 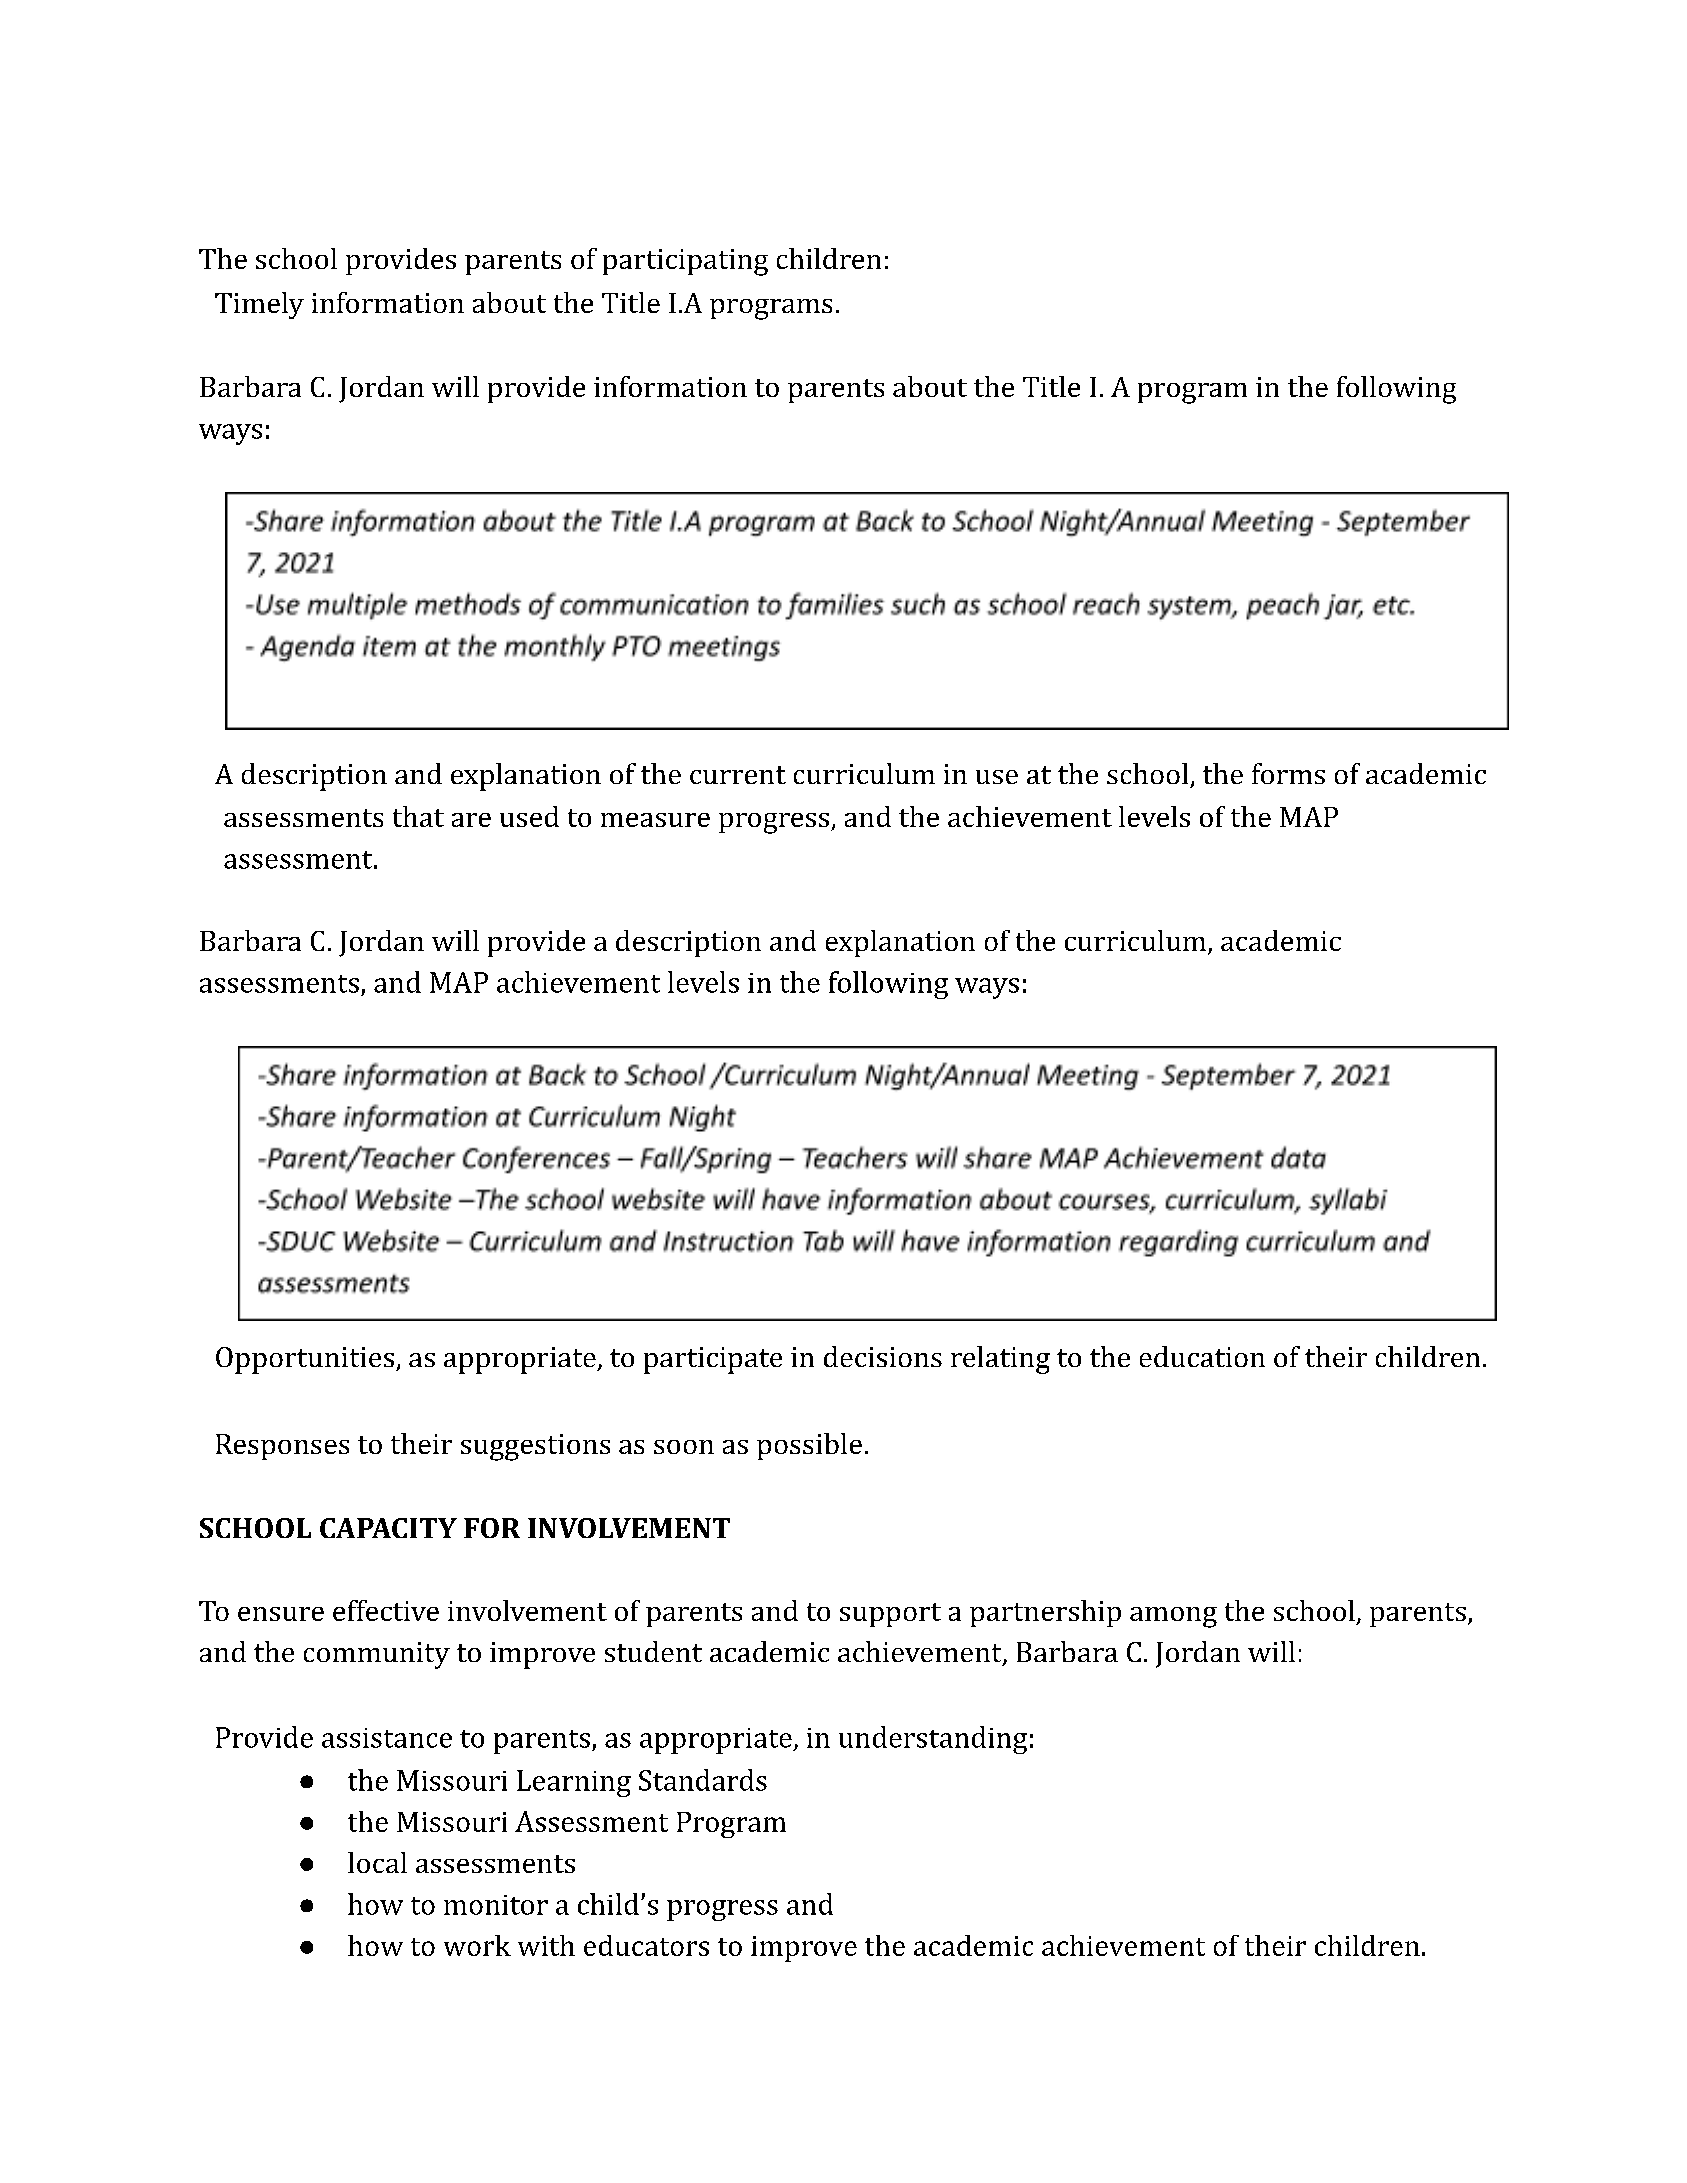 What do you see at coordinates (1173, 1617) in the image?
I see `among` at bounding box center [1173, 1617].
